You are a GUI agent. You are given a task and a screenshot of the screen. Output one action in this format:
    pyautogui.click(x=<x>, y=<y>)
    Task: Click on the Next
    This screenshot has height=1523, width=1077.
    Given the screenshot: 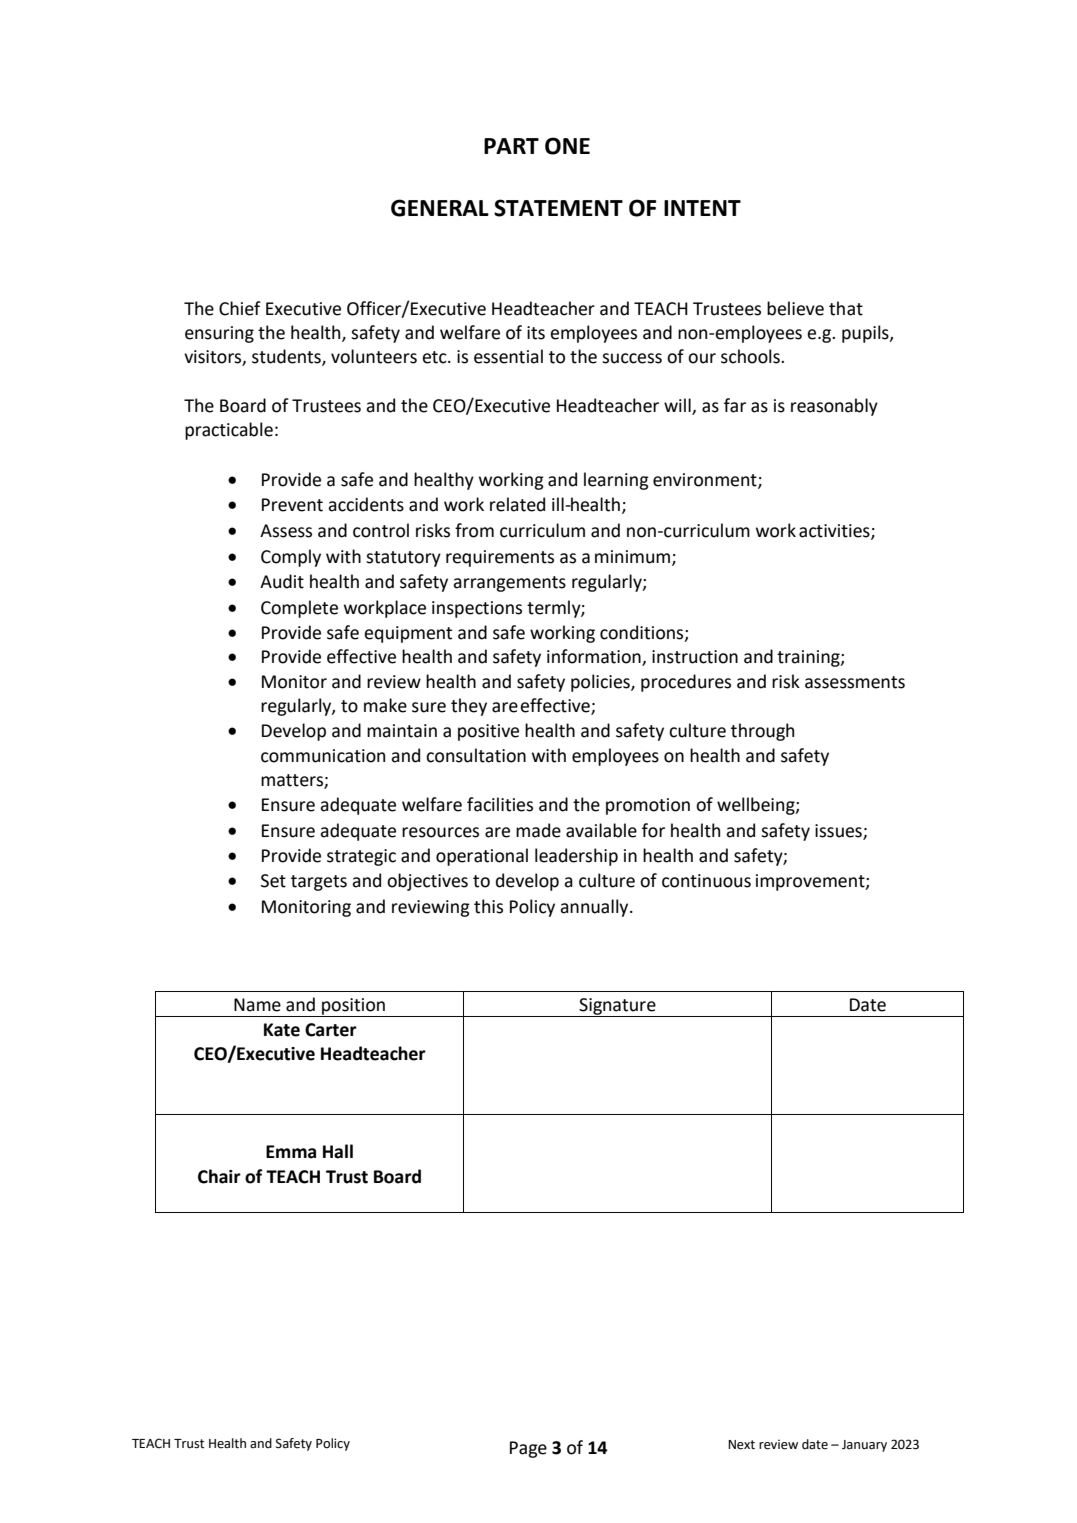 What is the action you would take?
    pyautogui.click(x=741, y=1445)
